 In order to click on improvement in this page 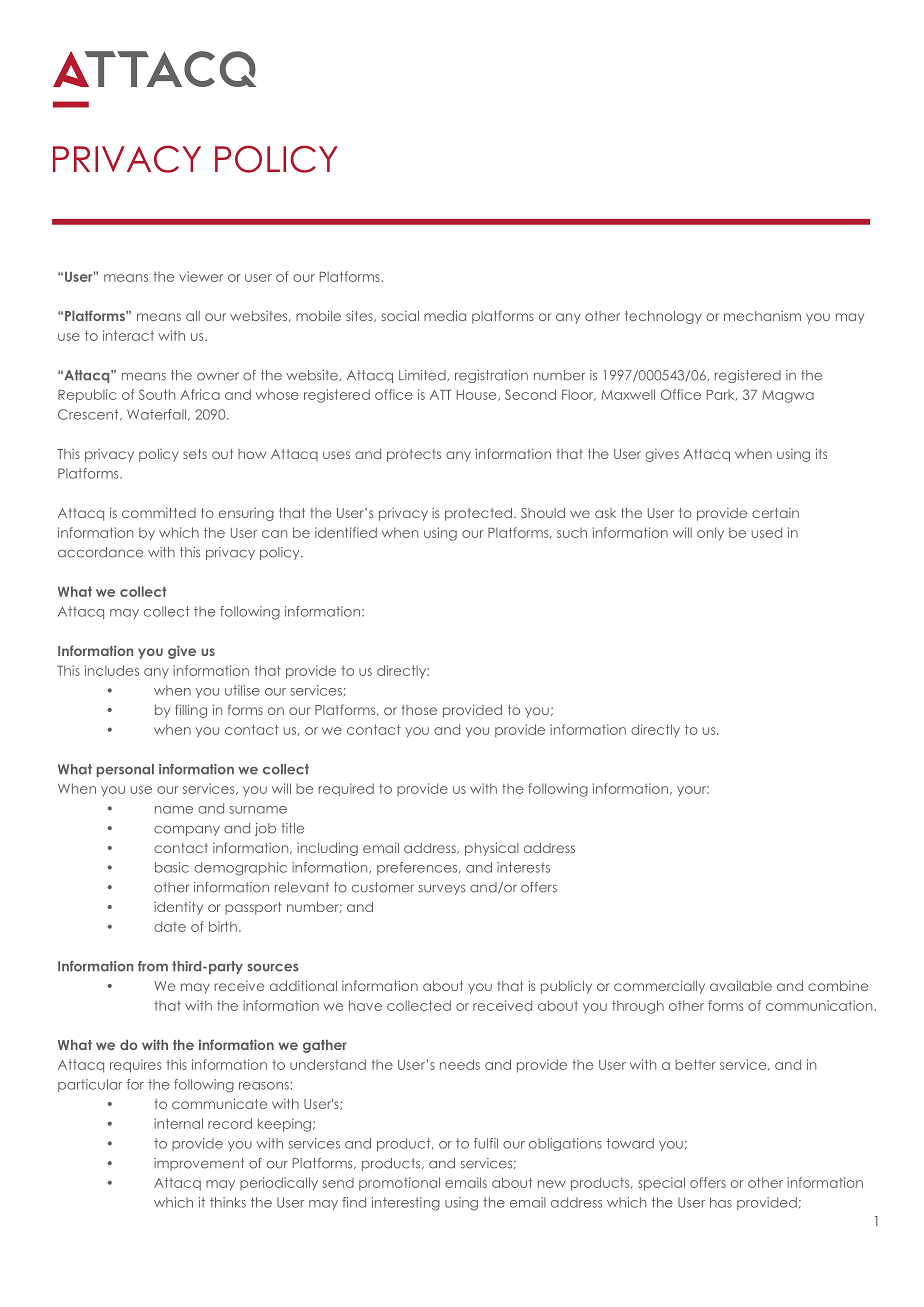, I will do `click(199, 1164)`.
